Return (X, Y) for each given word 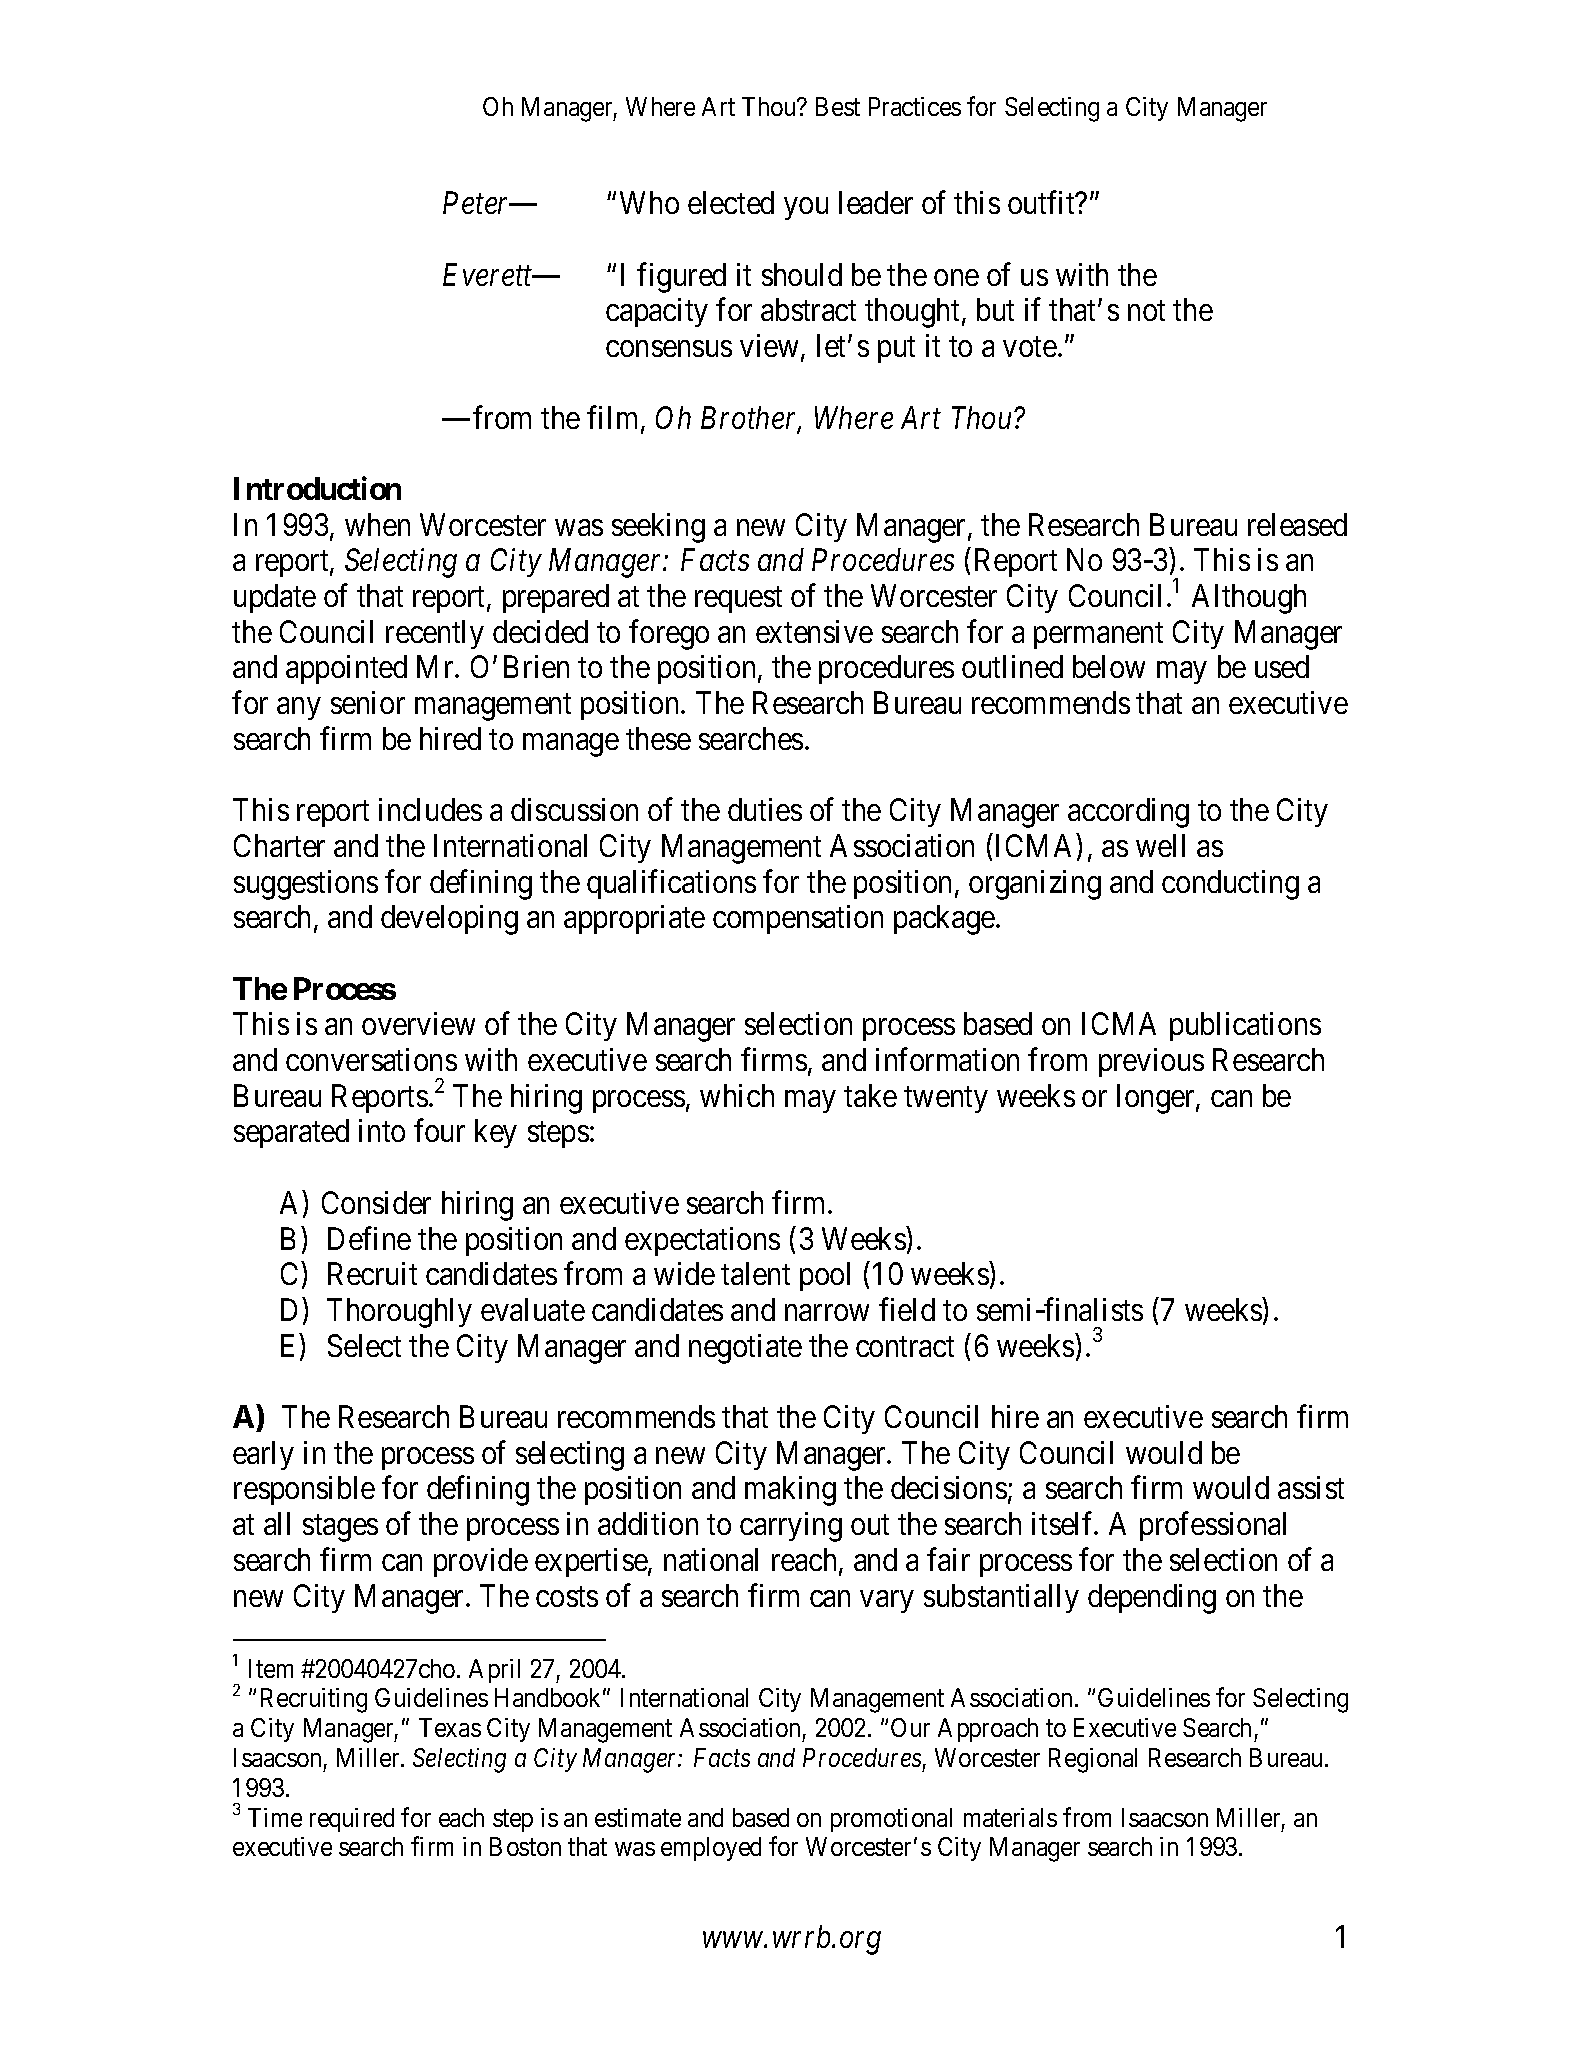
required (352, 1820)
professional (1213, 1526)
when (377, 524)
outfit (1042, 202)
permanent (1098, 636)
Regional (1093, 1760)
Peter (478, 203)
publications (1245, 1026)
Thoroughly (399, 1313)
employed (711, 1849)
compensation (798, 919)
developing (449, 920)
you (806, 209)
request (738, 600)
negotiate (745, 1349)
